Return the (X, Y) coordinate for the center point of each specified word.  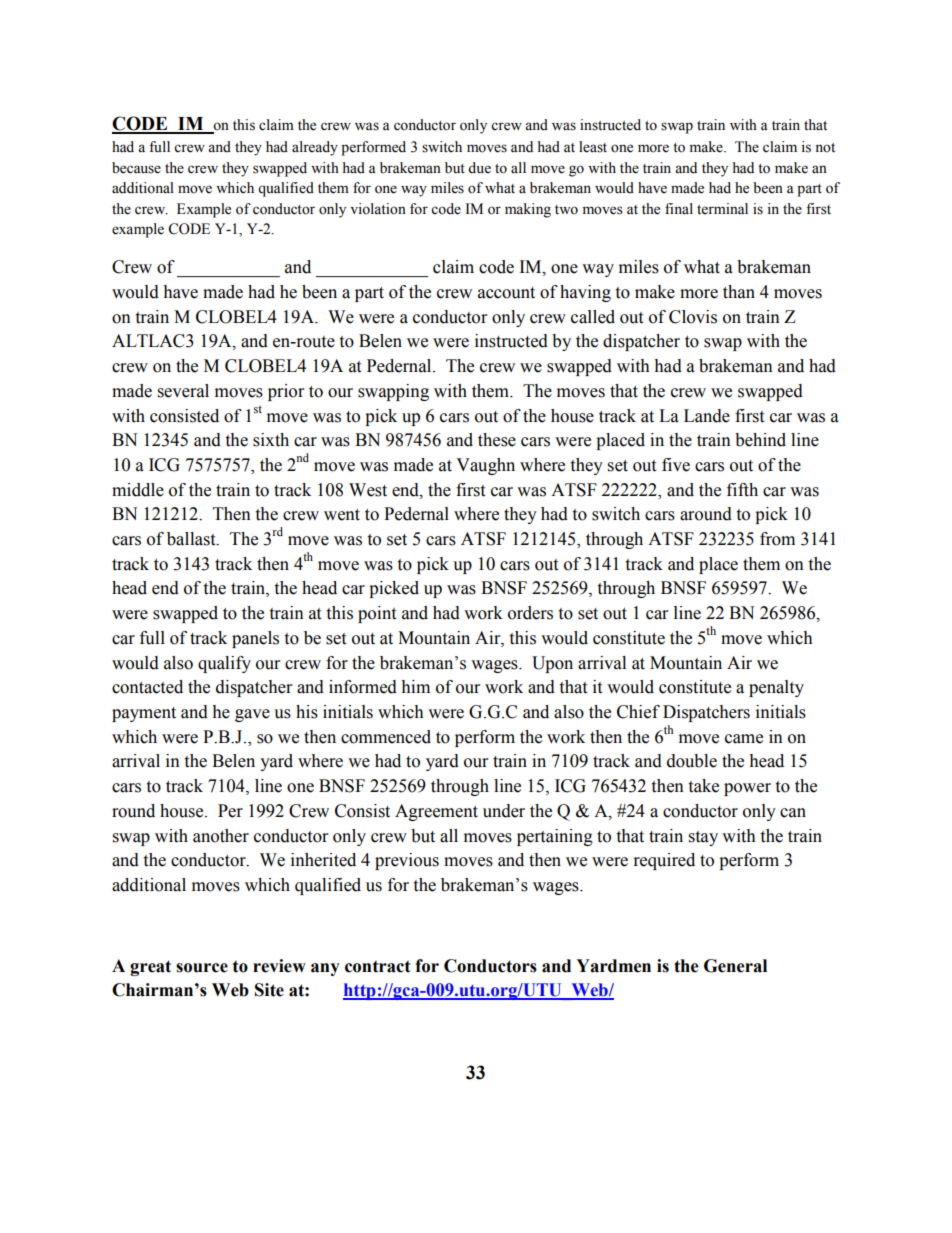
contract (378, 966)
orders (530, 613)
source (202, 968)
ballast (192, 539)
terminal (722, 209)
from (777, 539)
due (479, 168)
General (735, 966)
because (136, 168)
